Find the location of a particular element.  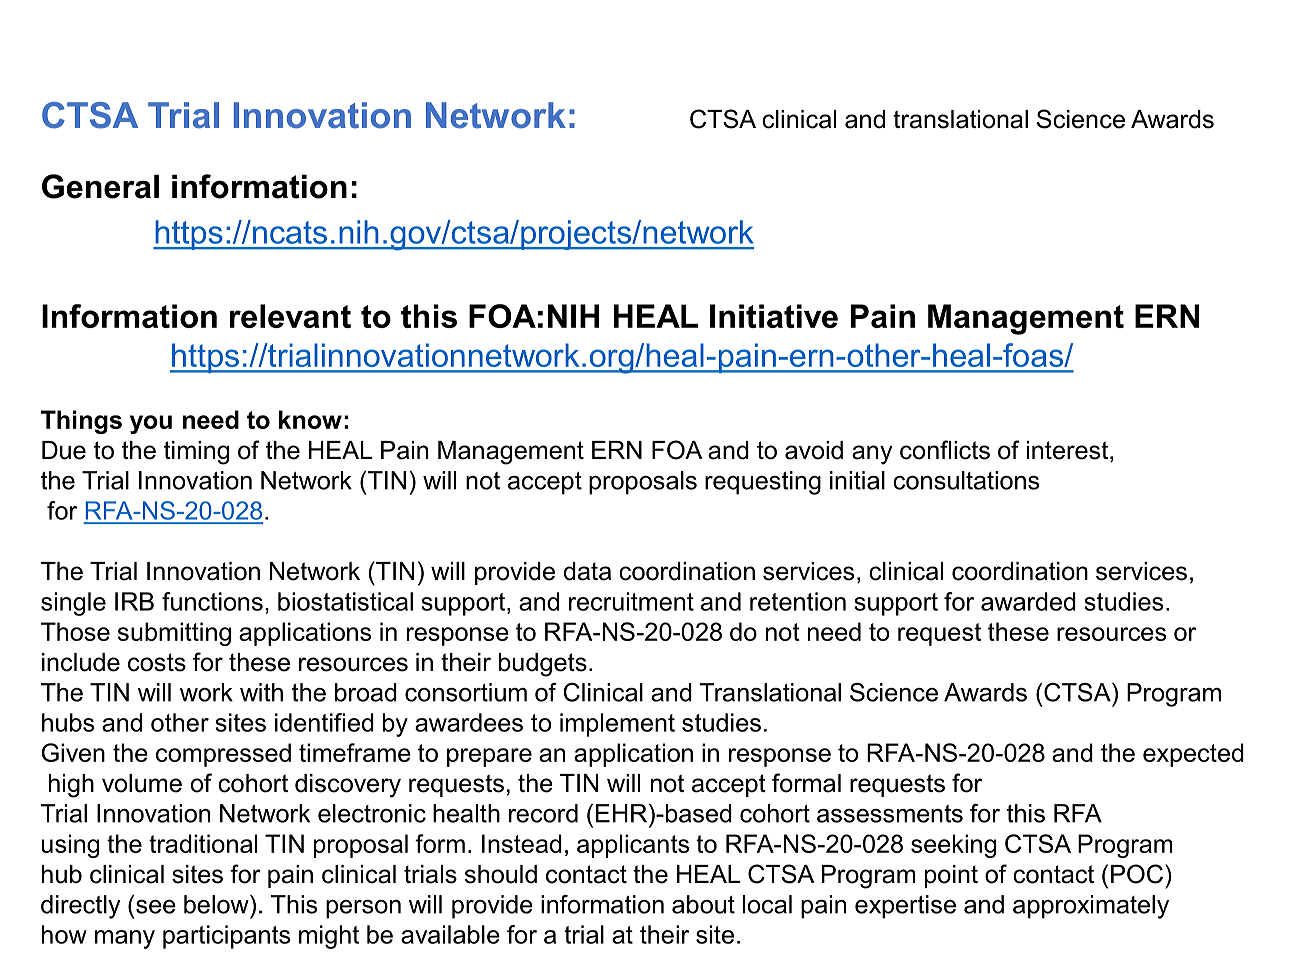

below is located at coordinates (217, 904).
